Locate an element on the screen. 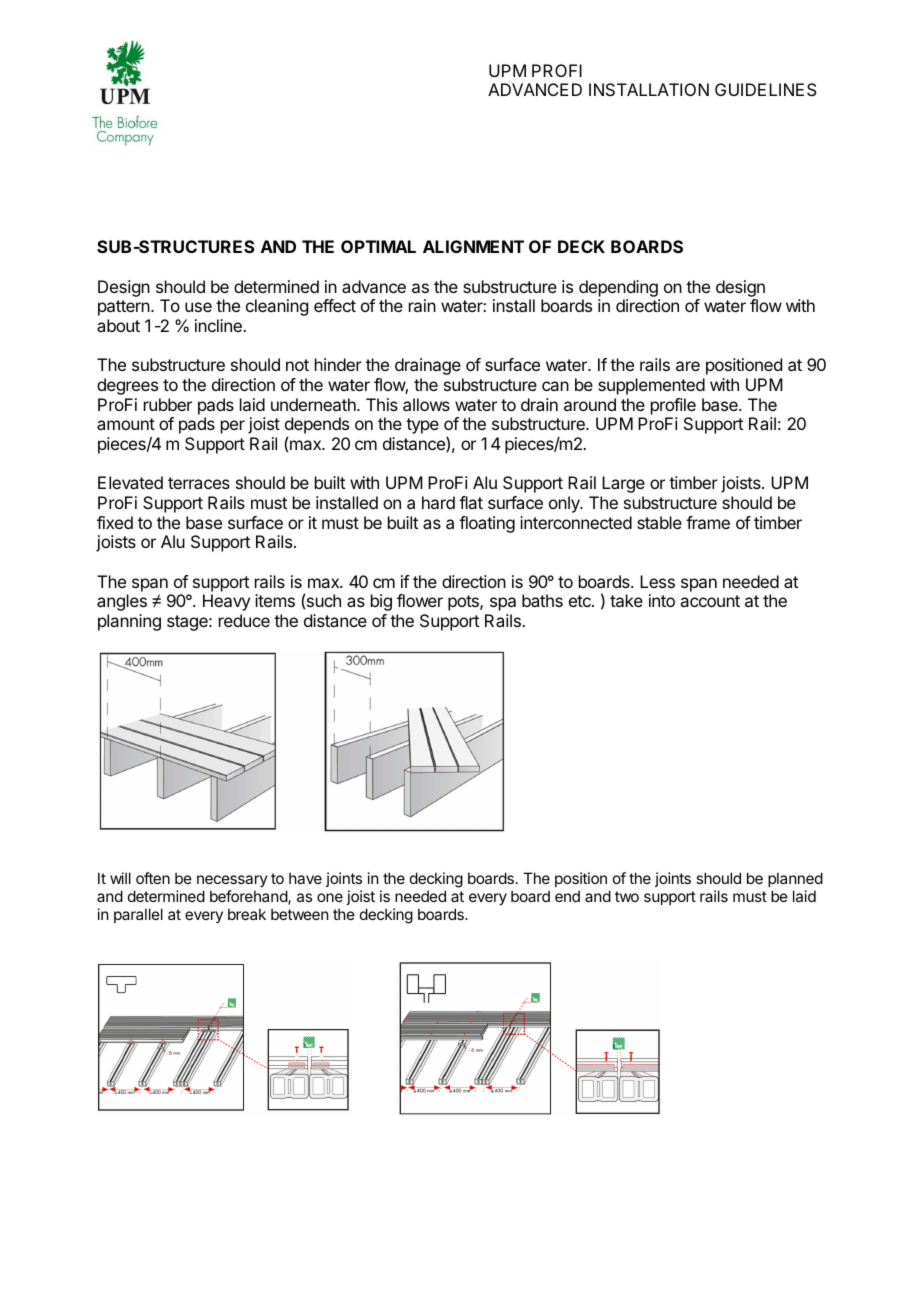 The image size is (924, 1308). reduce is located at coordinates (244, 620).
